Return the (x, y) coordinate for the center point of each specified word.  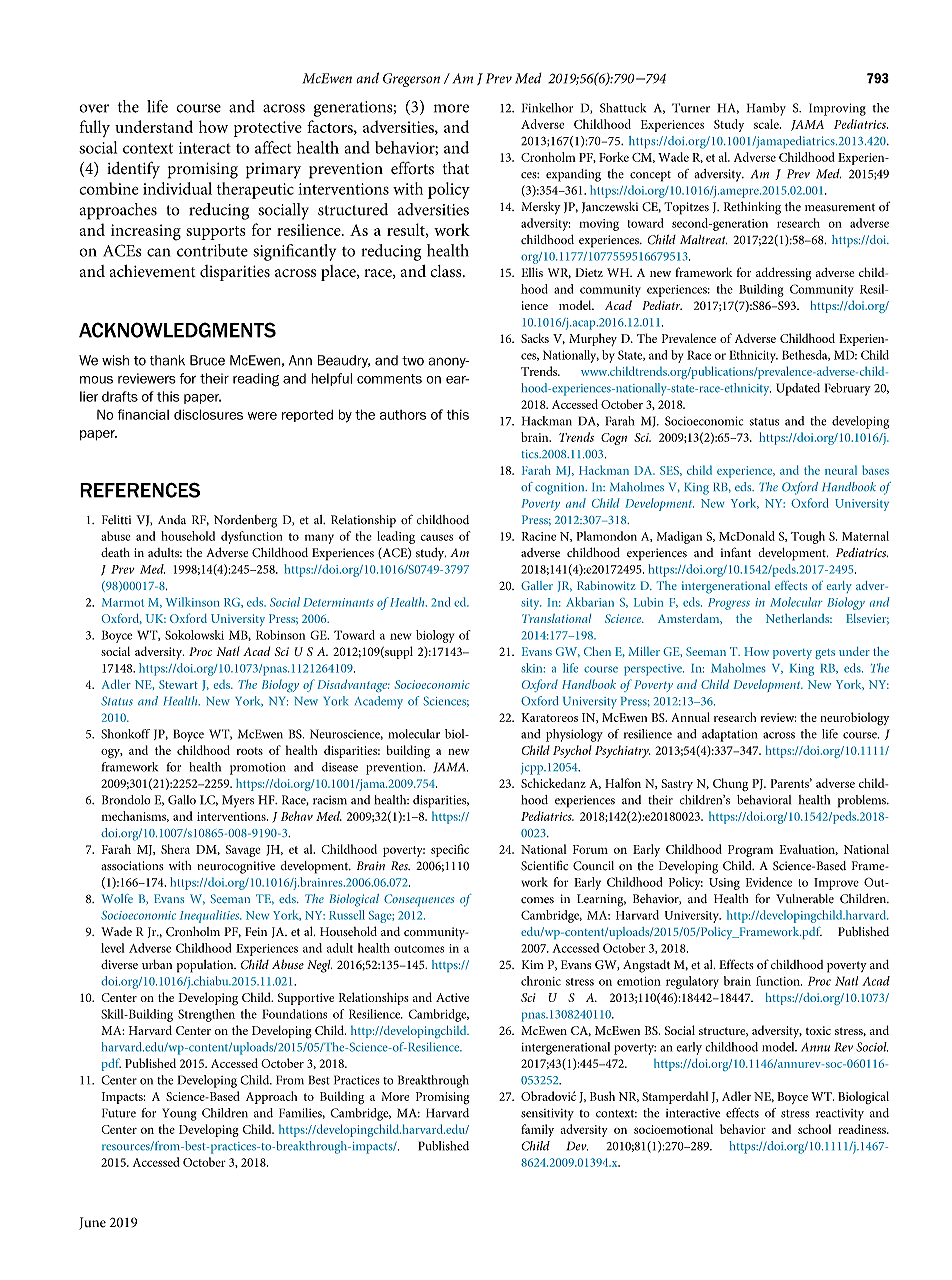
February (848, 389)
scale (767, 124)
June (92, 1223)
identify (133, 170)
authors (403, 415)
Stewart (178, 684)
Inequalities (210, 916)
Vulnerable (805, 899)
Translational (556, 618)
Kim (533, 964)
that (456, 168)
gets (825, 654)
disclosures (208, 414)
